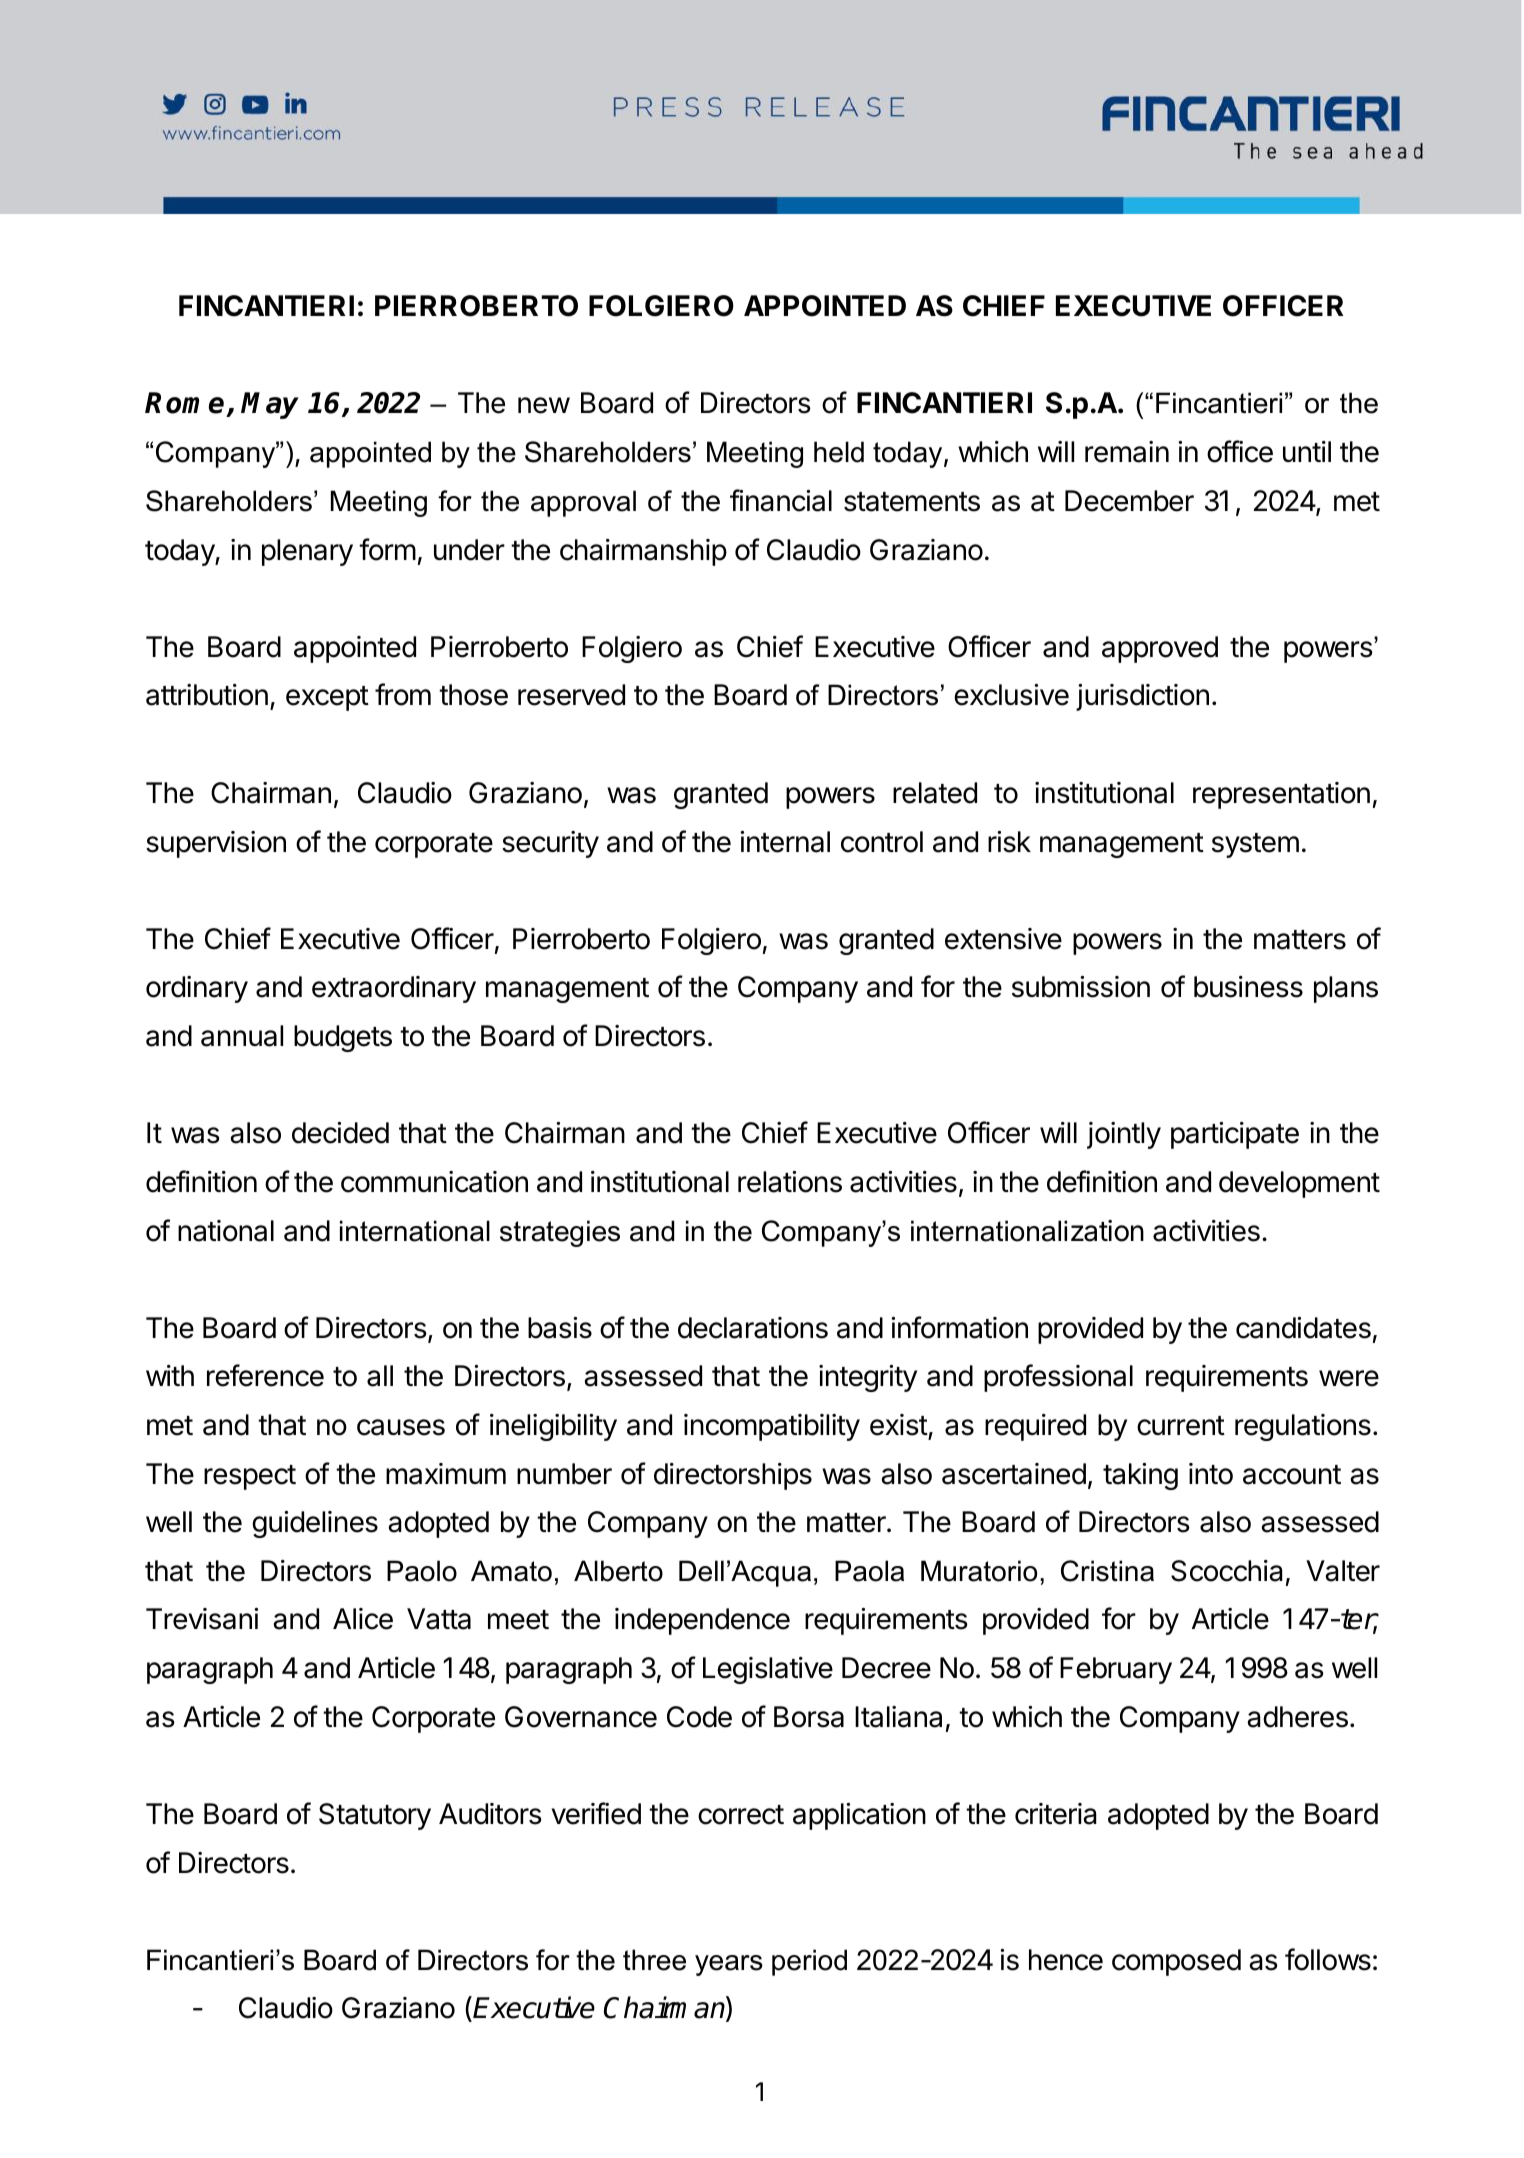 The width and height of the document is (1524, 2158). I want to click on Paola, so click(869, 1571).
